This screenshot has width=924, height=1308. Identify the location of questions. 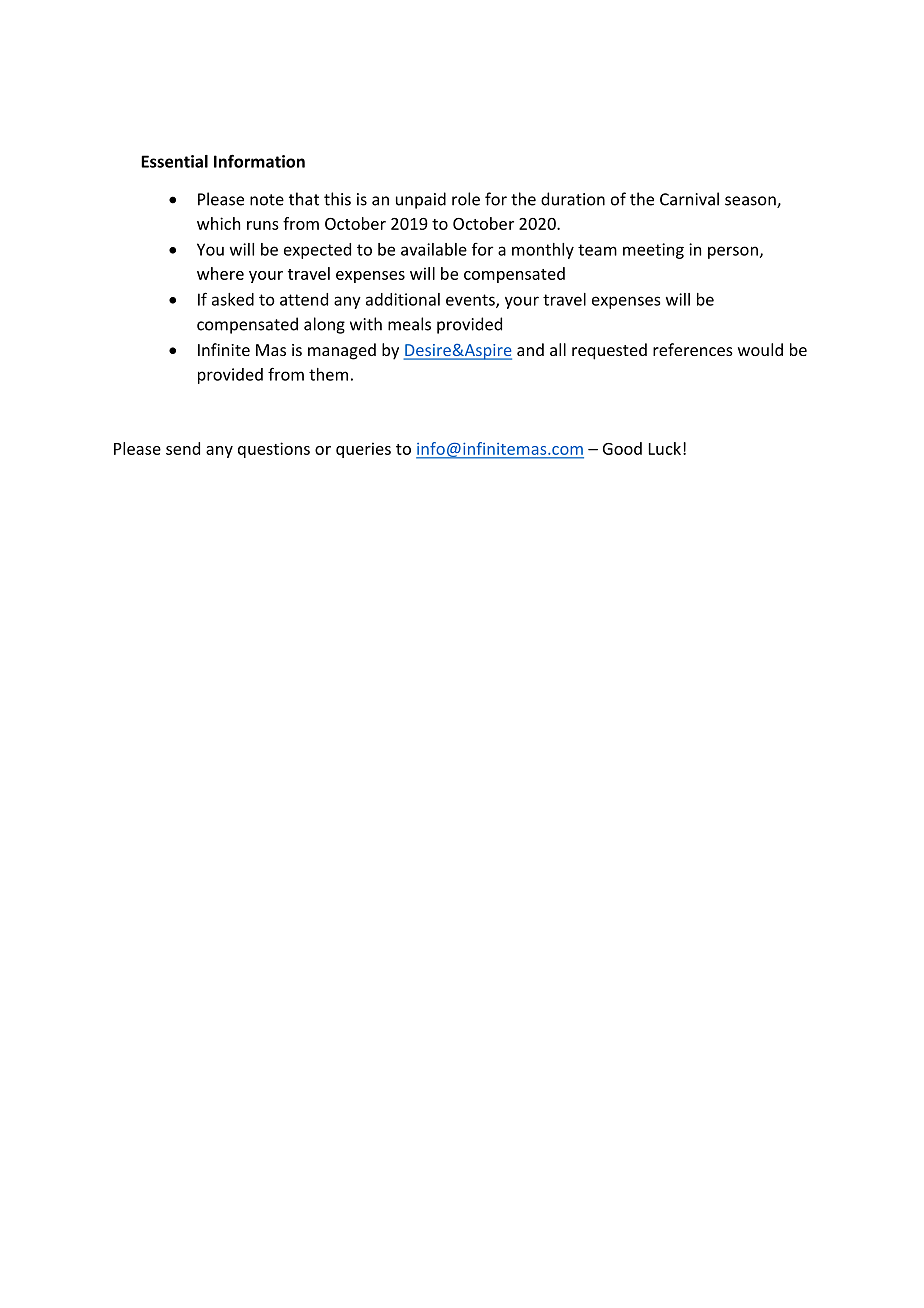
(274, 450).
